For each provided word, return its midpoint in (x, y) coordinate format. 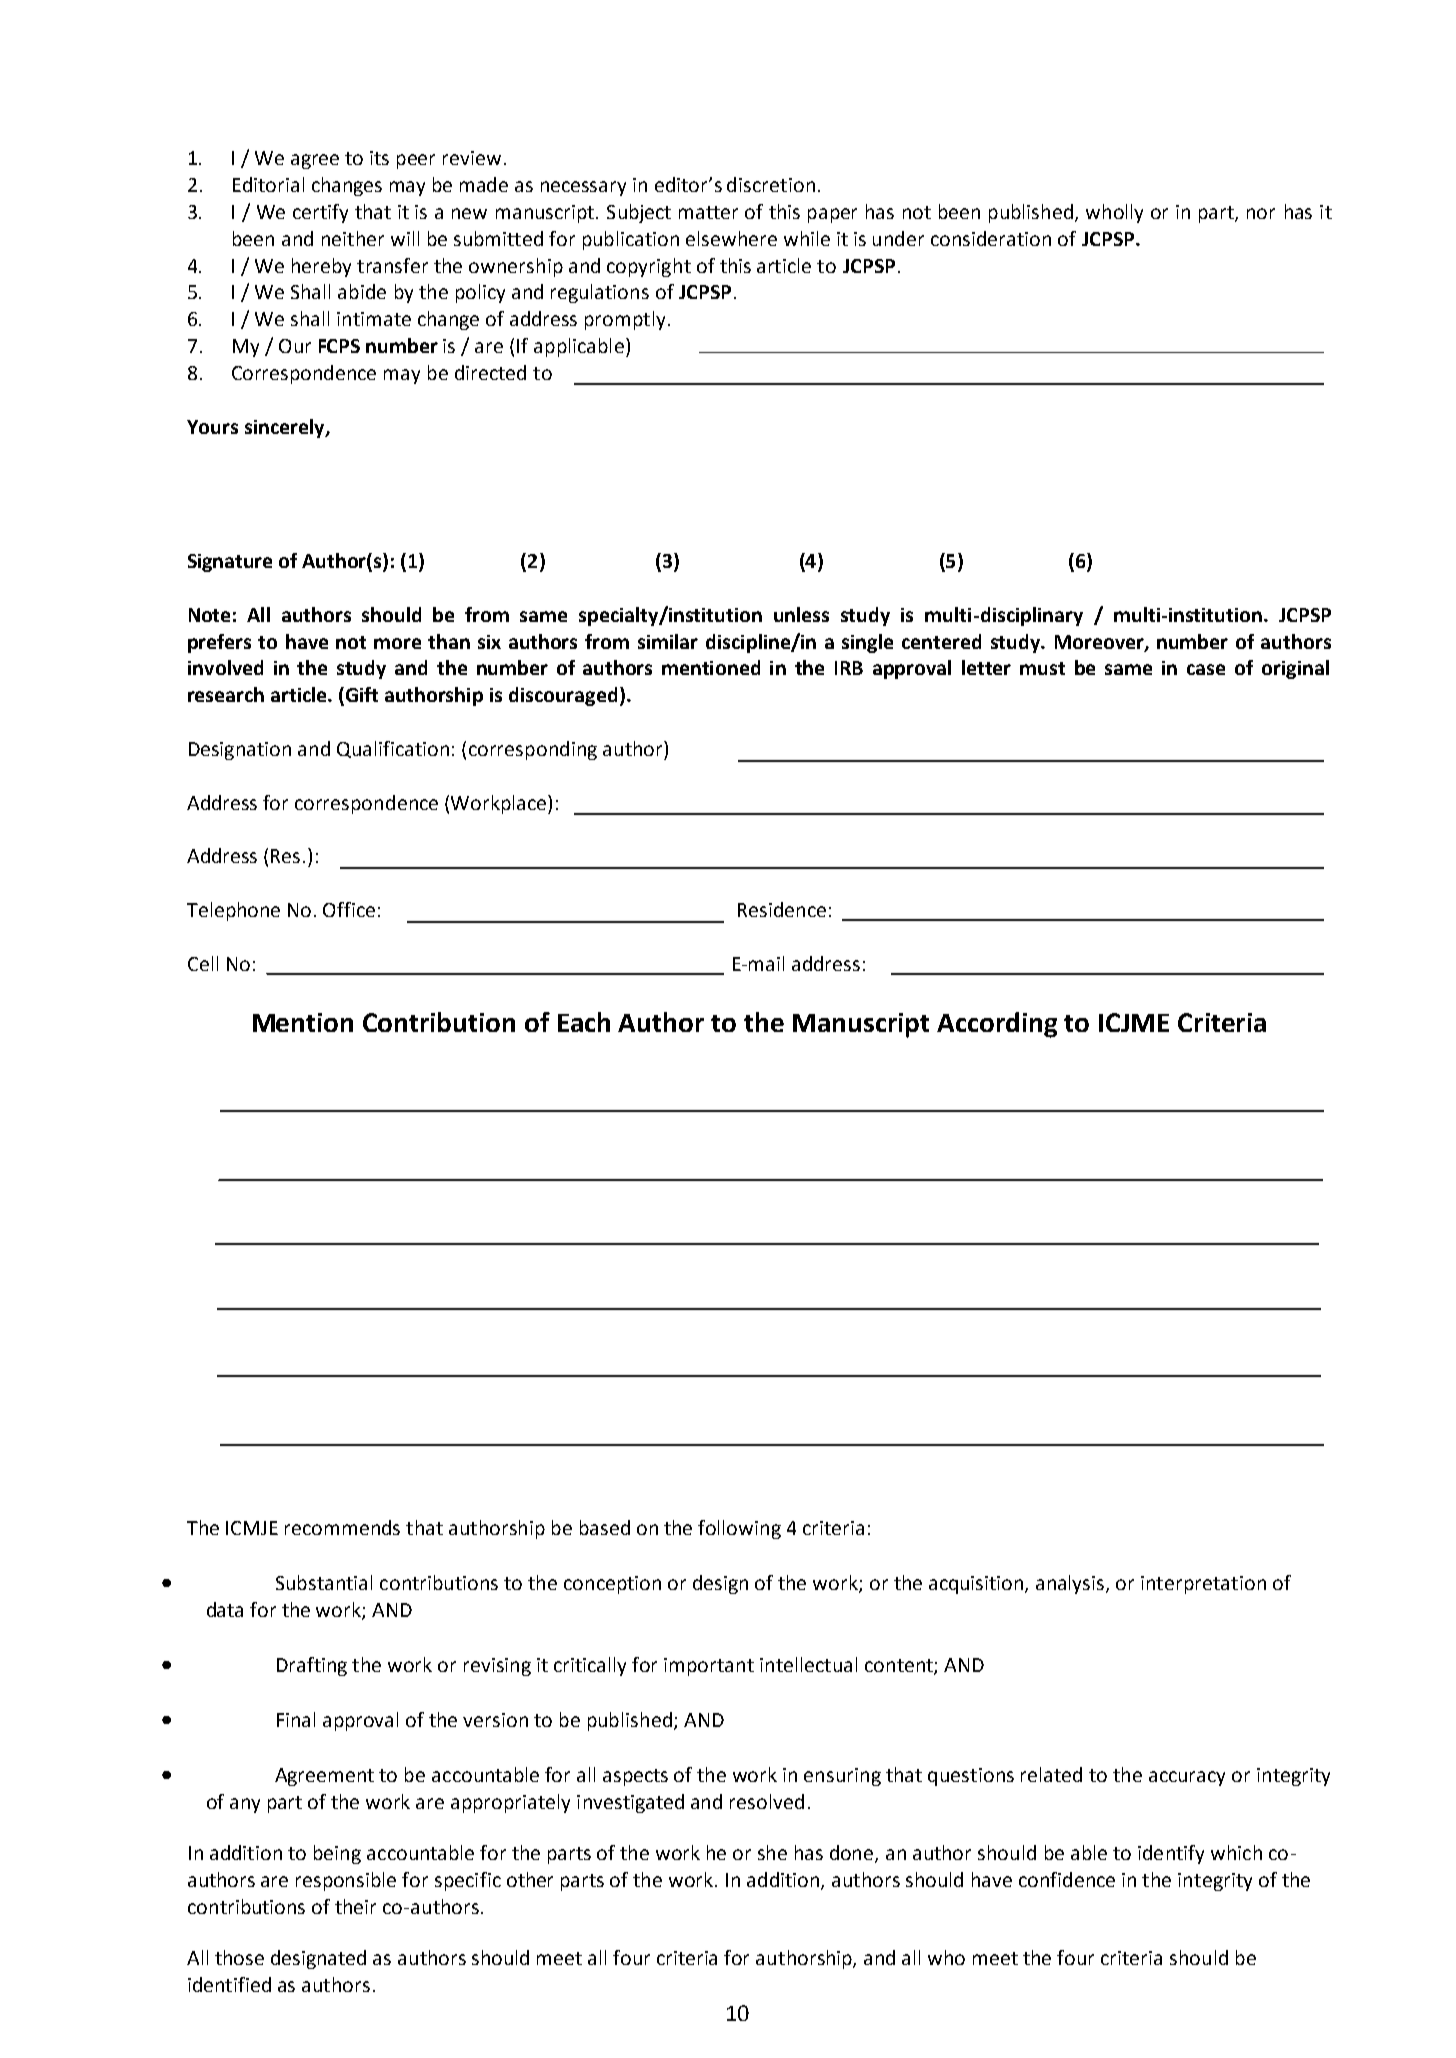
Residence (782, 909)
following (739, 1529)
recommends (342, 1527)
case (1206, 669)
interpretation (1203, 1585)
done (853, 1854)
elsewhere (731, 238)
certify (320, 213)
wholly (1114, 213)
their (355, 1906)
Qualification (393, 749)
